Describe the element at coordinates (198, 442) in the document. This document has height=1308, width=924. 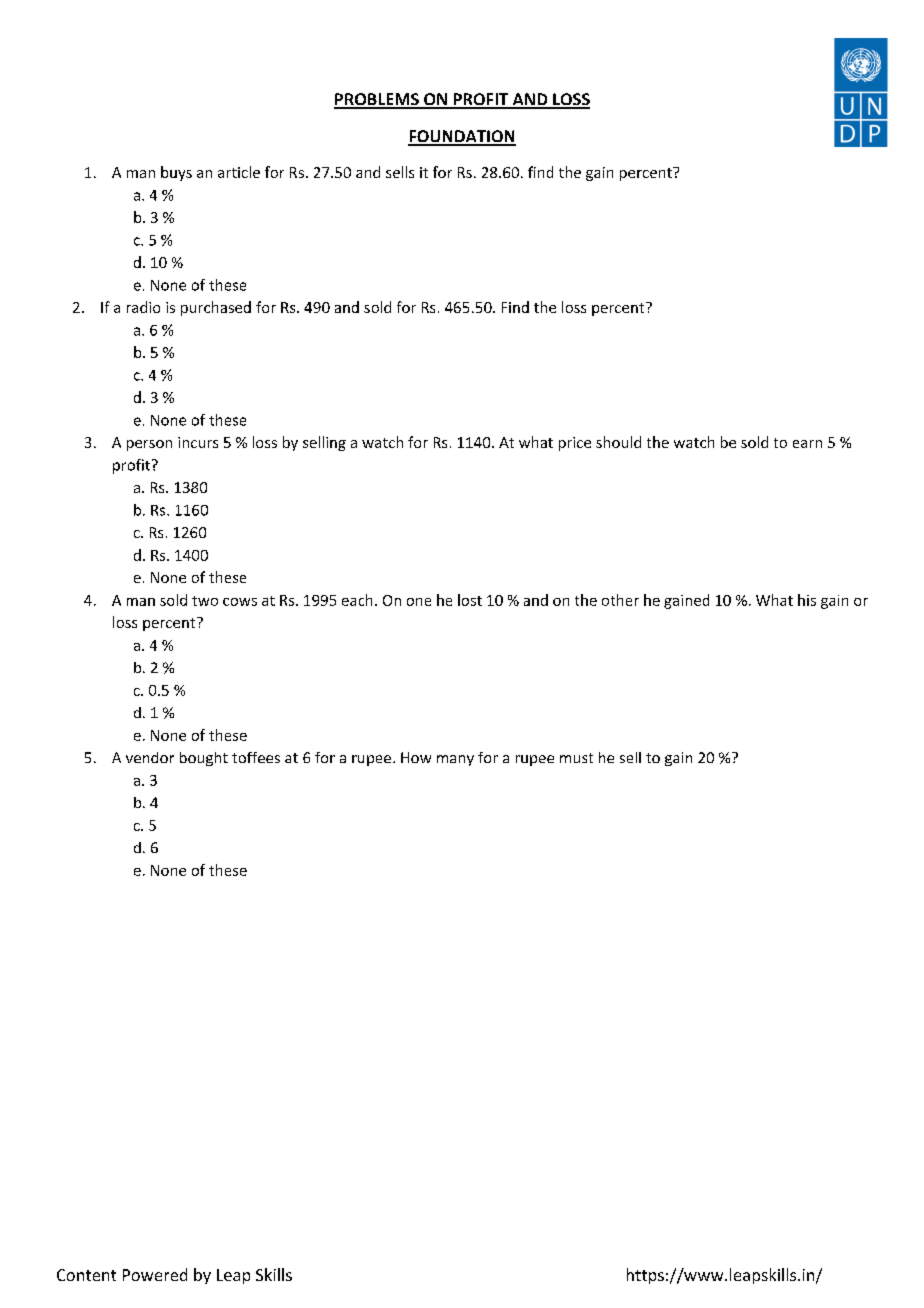
I see `incurs` at that location.
